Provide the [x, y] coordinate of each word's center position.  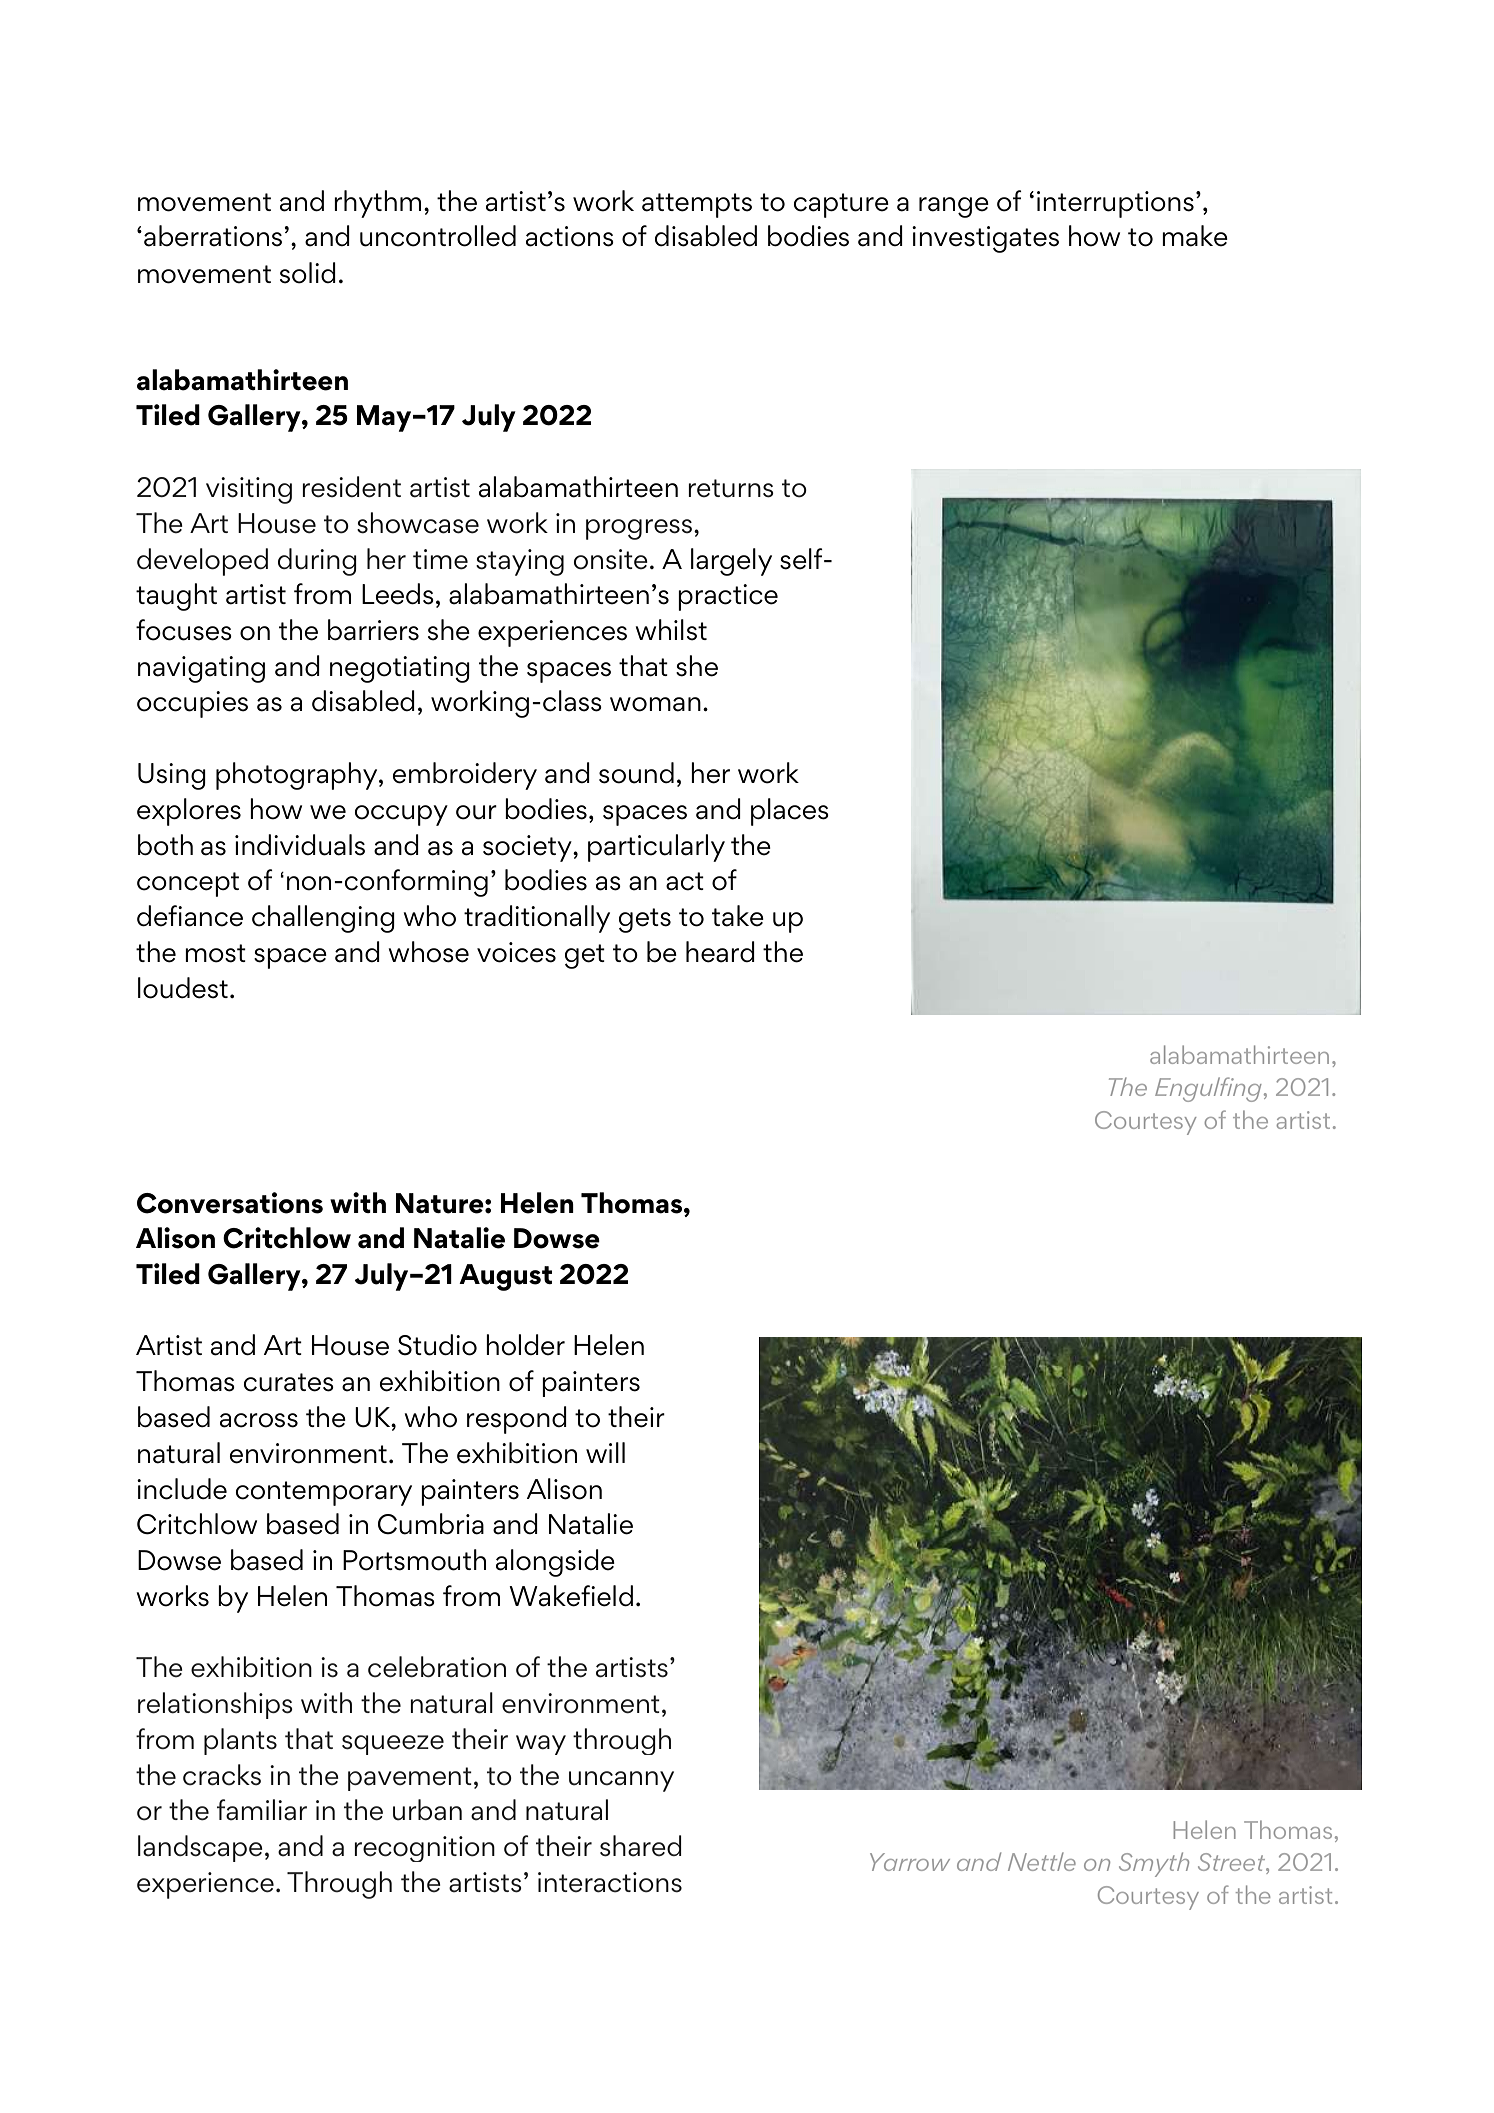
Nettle [1042, 1861]
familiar [262, 1809]
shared [641, 1846]
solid [308, 273]
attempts [697, 205]
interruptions [1115, 204]
